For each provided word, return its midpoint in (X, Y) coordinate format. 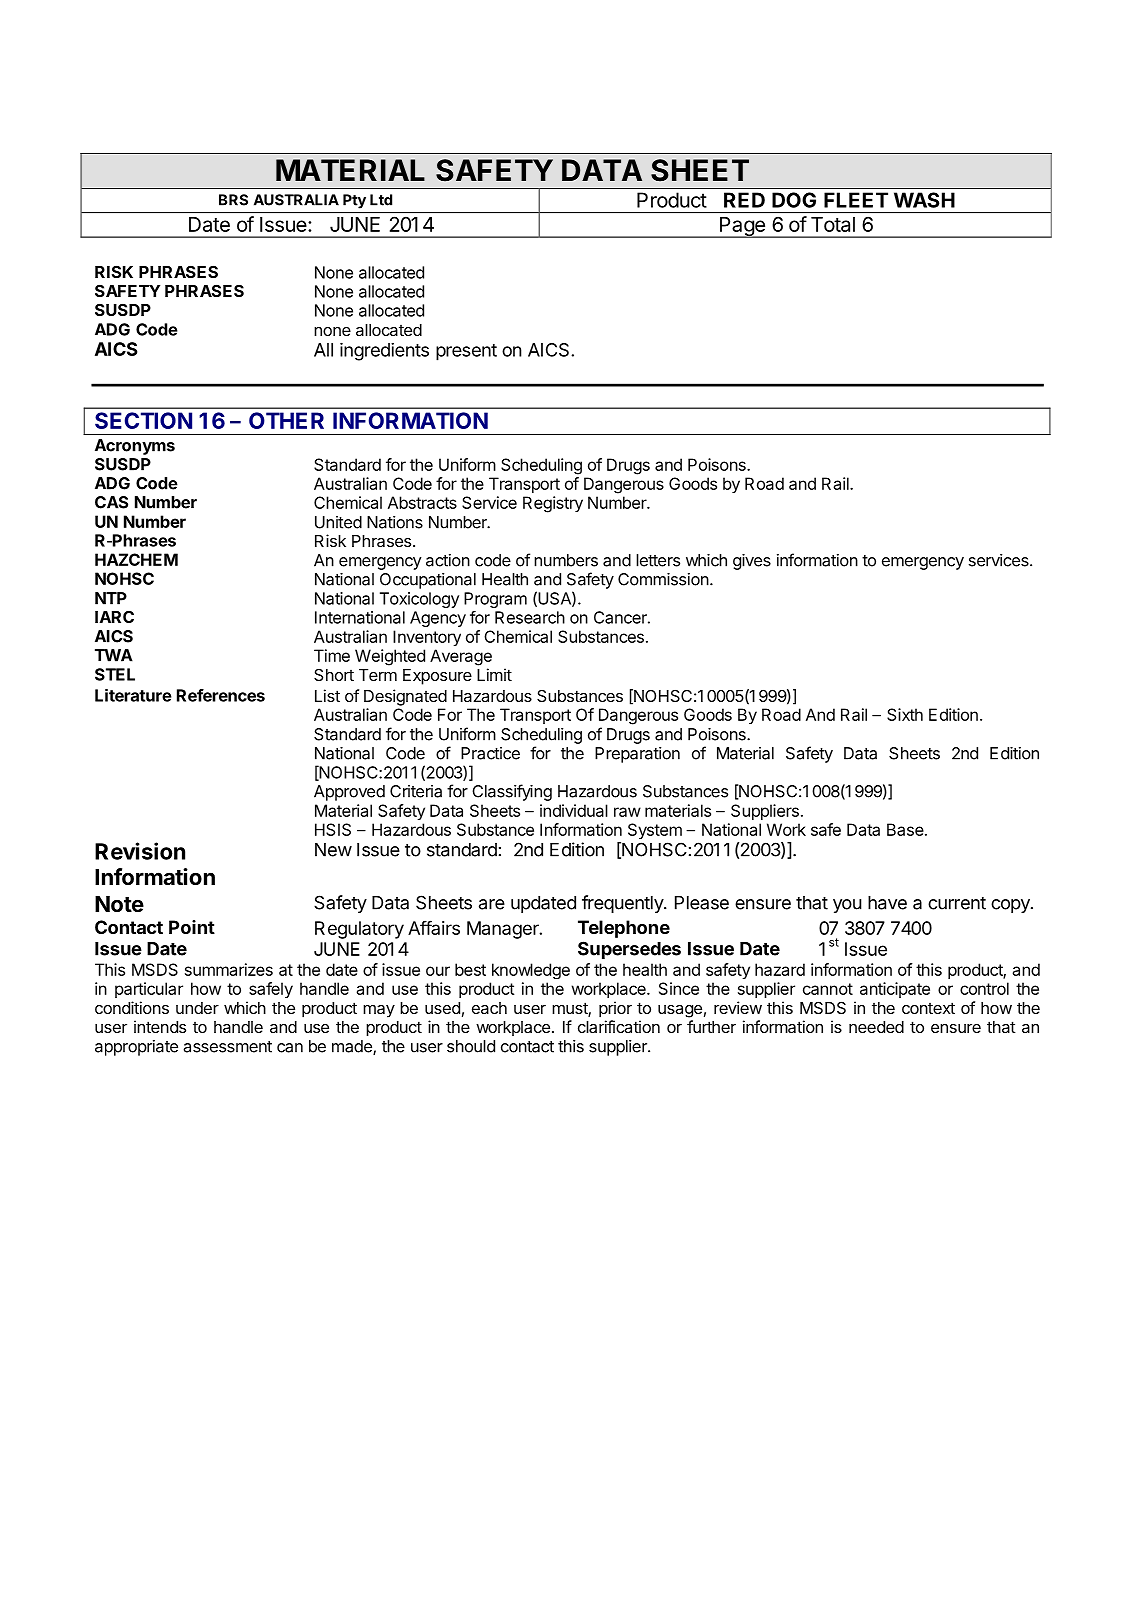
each (489, 1008)
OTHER (286, 420)
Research (530, 617)
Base (905, 829)
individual (574, 810)
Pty (354, 201)
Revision (140, 851)
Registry (553, 504)
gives (752, 562)
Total (833, 224)
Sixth (905, 714)
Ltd (381, 200)
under (197, 1008)
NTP (111, 598)
